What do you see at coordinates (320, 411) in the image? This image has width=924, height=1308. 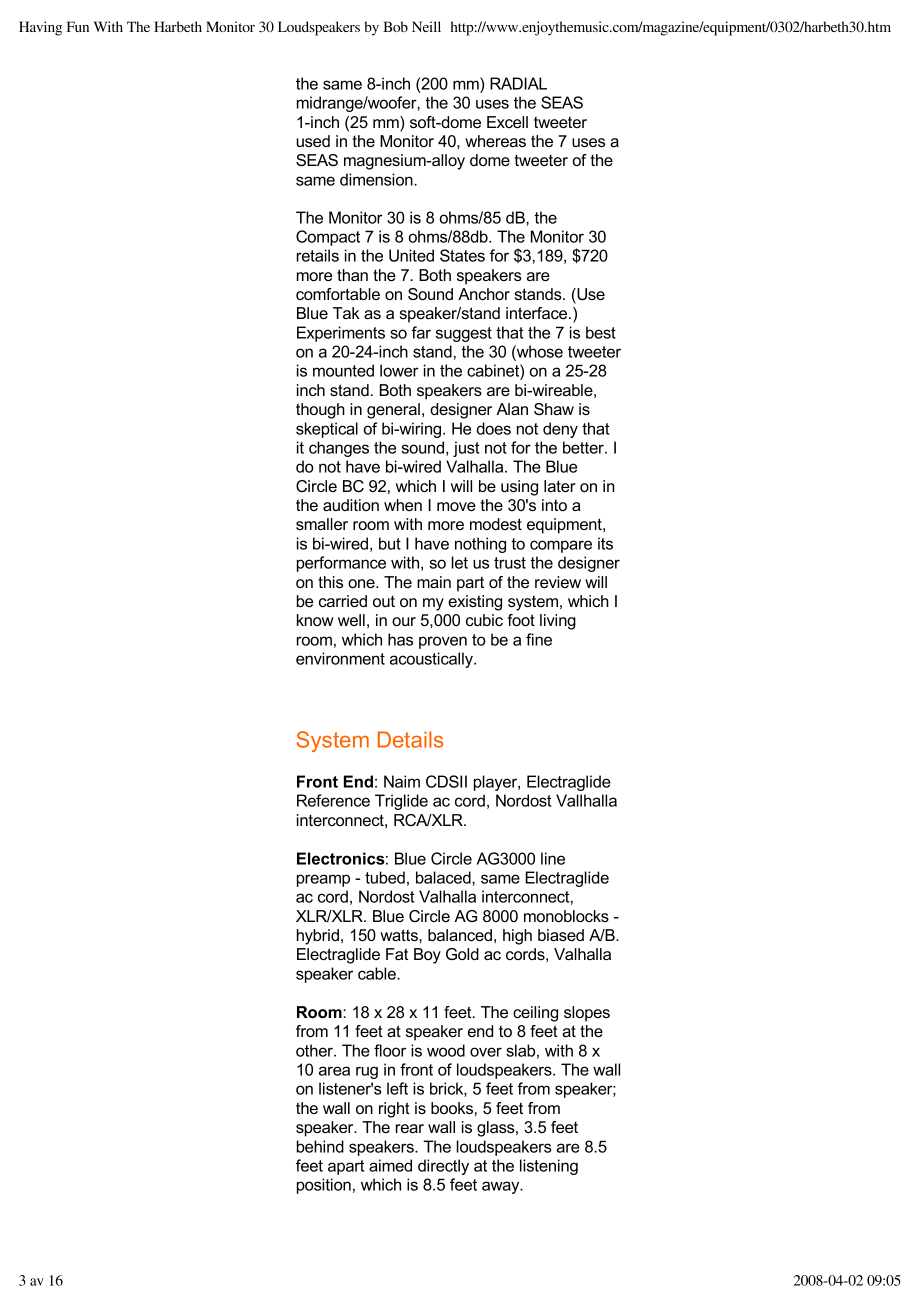 I see `though` at bounding box center [320, 411].
